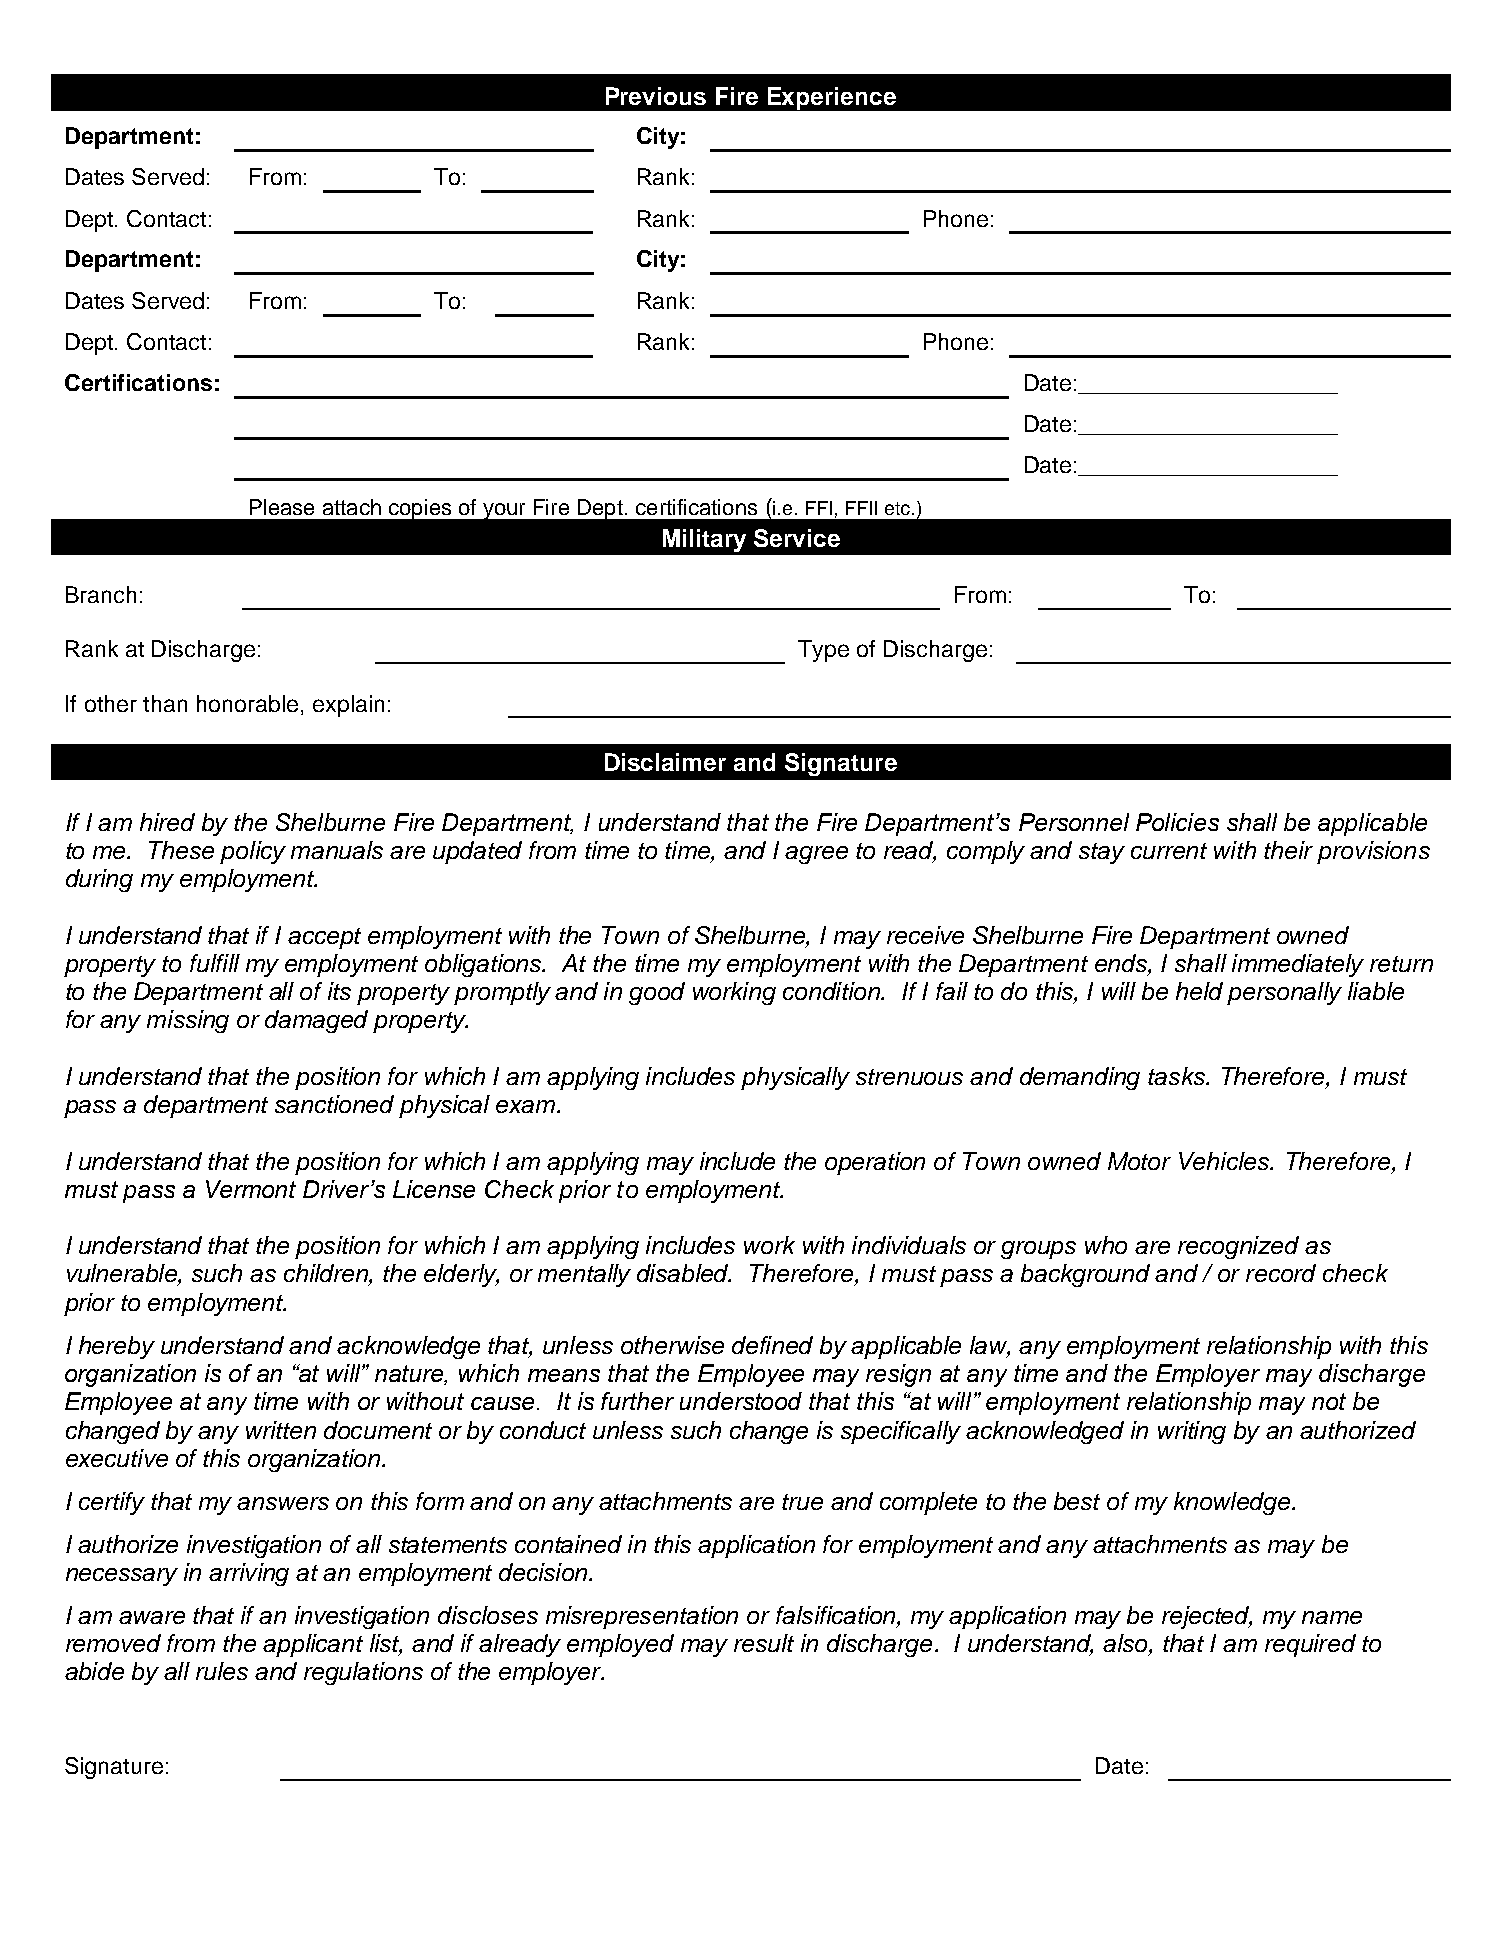 The width and height of the image is (1503, 1945). Describe the element at coordinates (313, 1645) in the image. I see `applicant` at that location.
